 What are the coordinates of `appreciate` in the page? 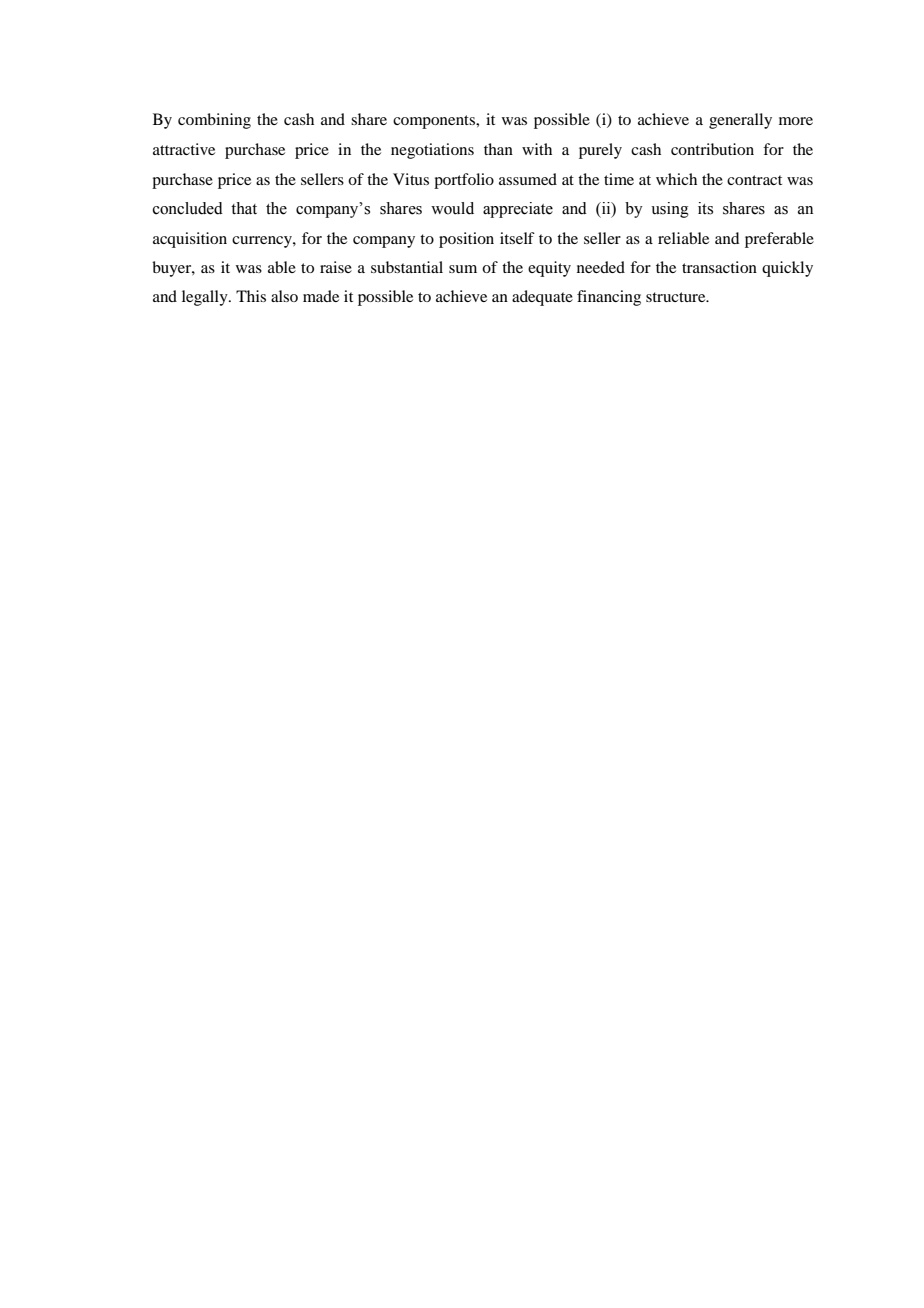 It's located at (518, 210).
